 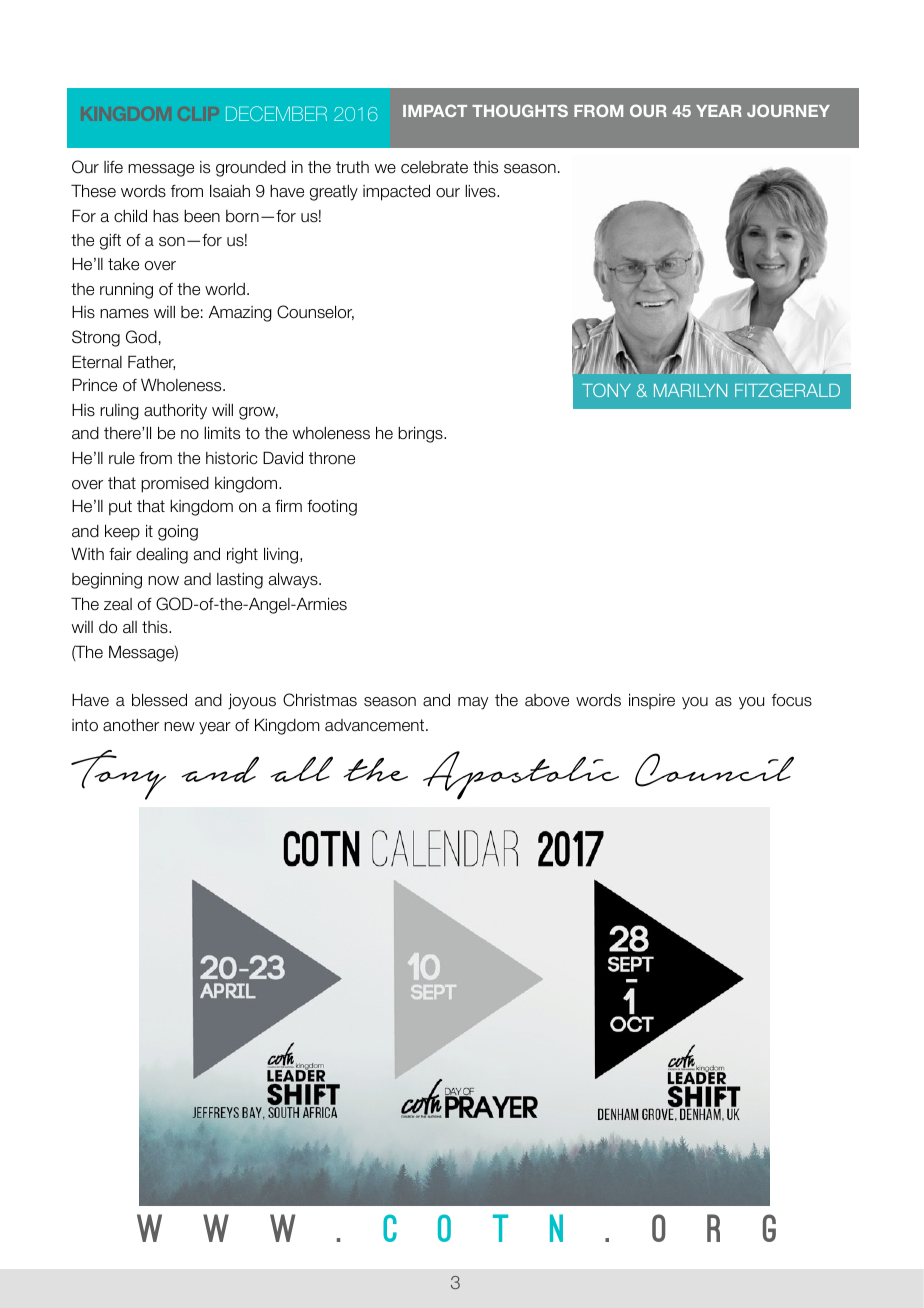 I want to click on MARILYN, so click(x=690, y=390).
